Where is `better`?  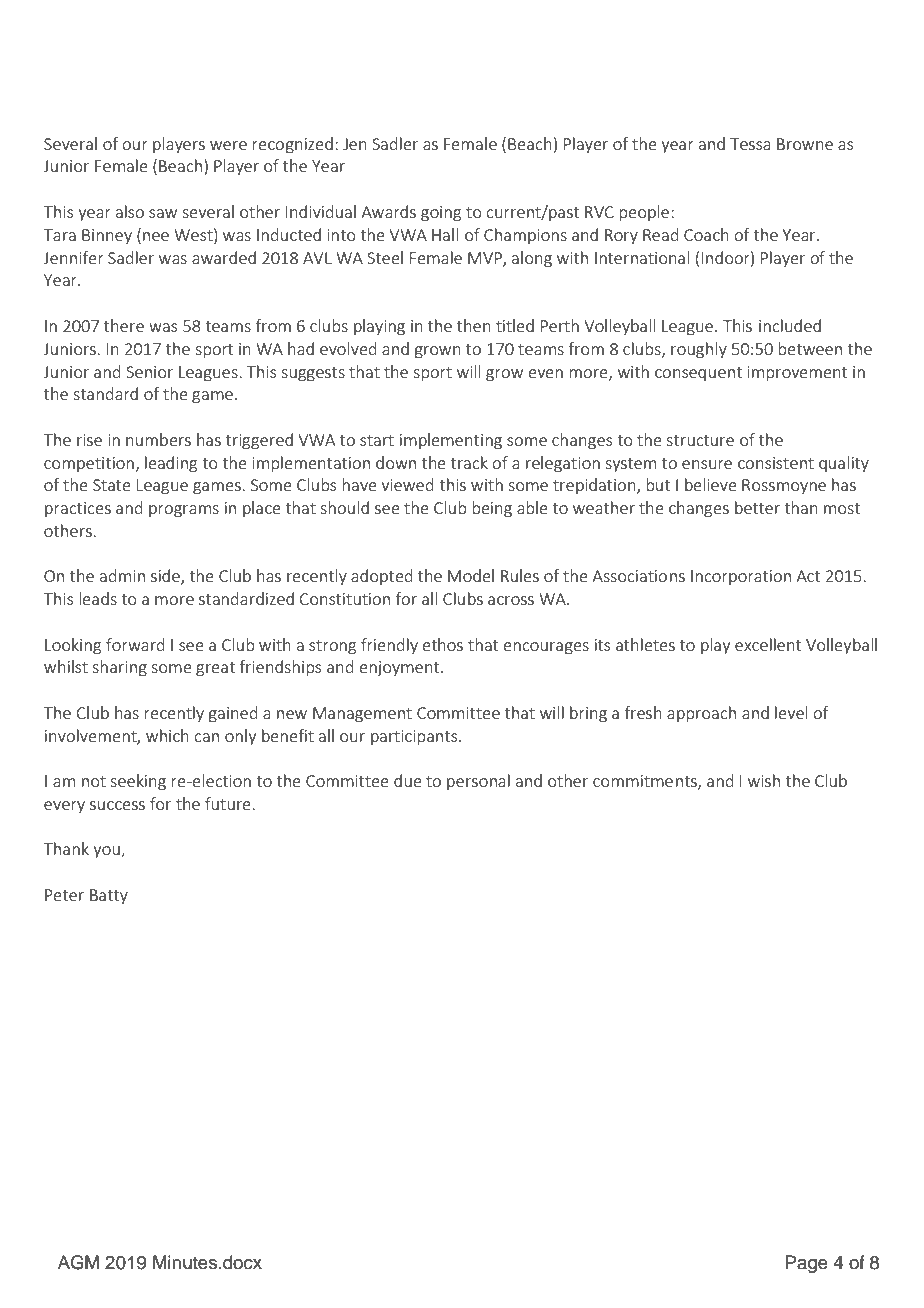
better is located at coordinates (757, 507).
